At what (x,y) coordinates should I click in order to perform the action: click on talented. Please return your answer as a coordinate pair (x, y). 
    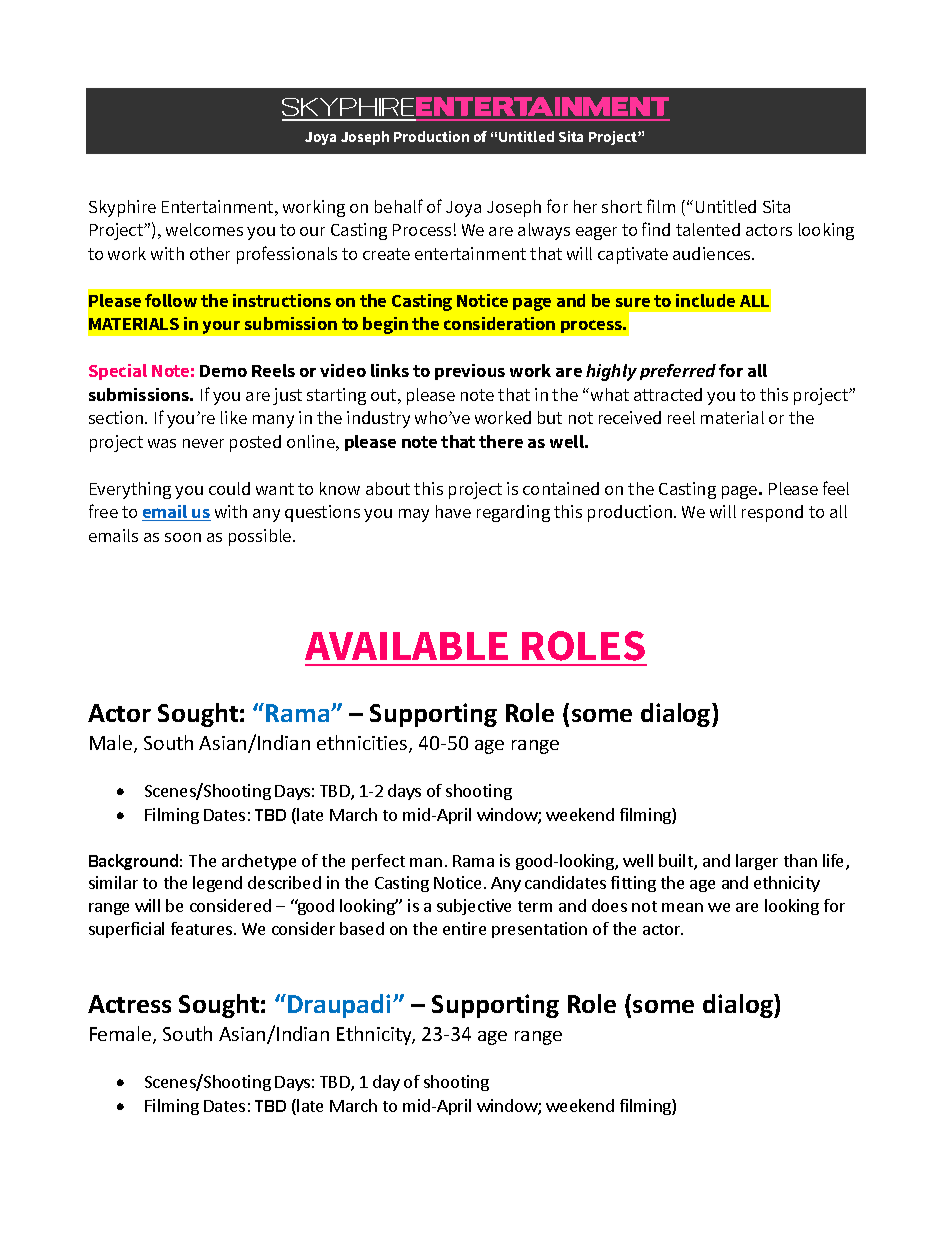
    Looking at the image, I should click on (708, 229).
